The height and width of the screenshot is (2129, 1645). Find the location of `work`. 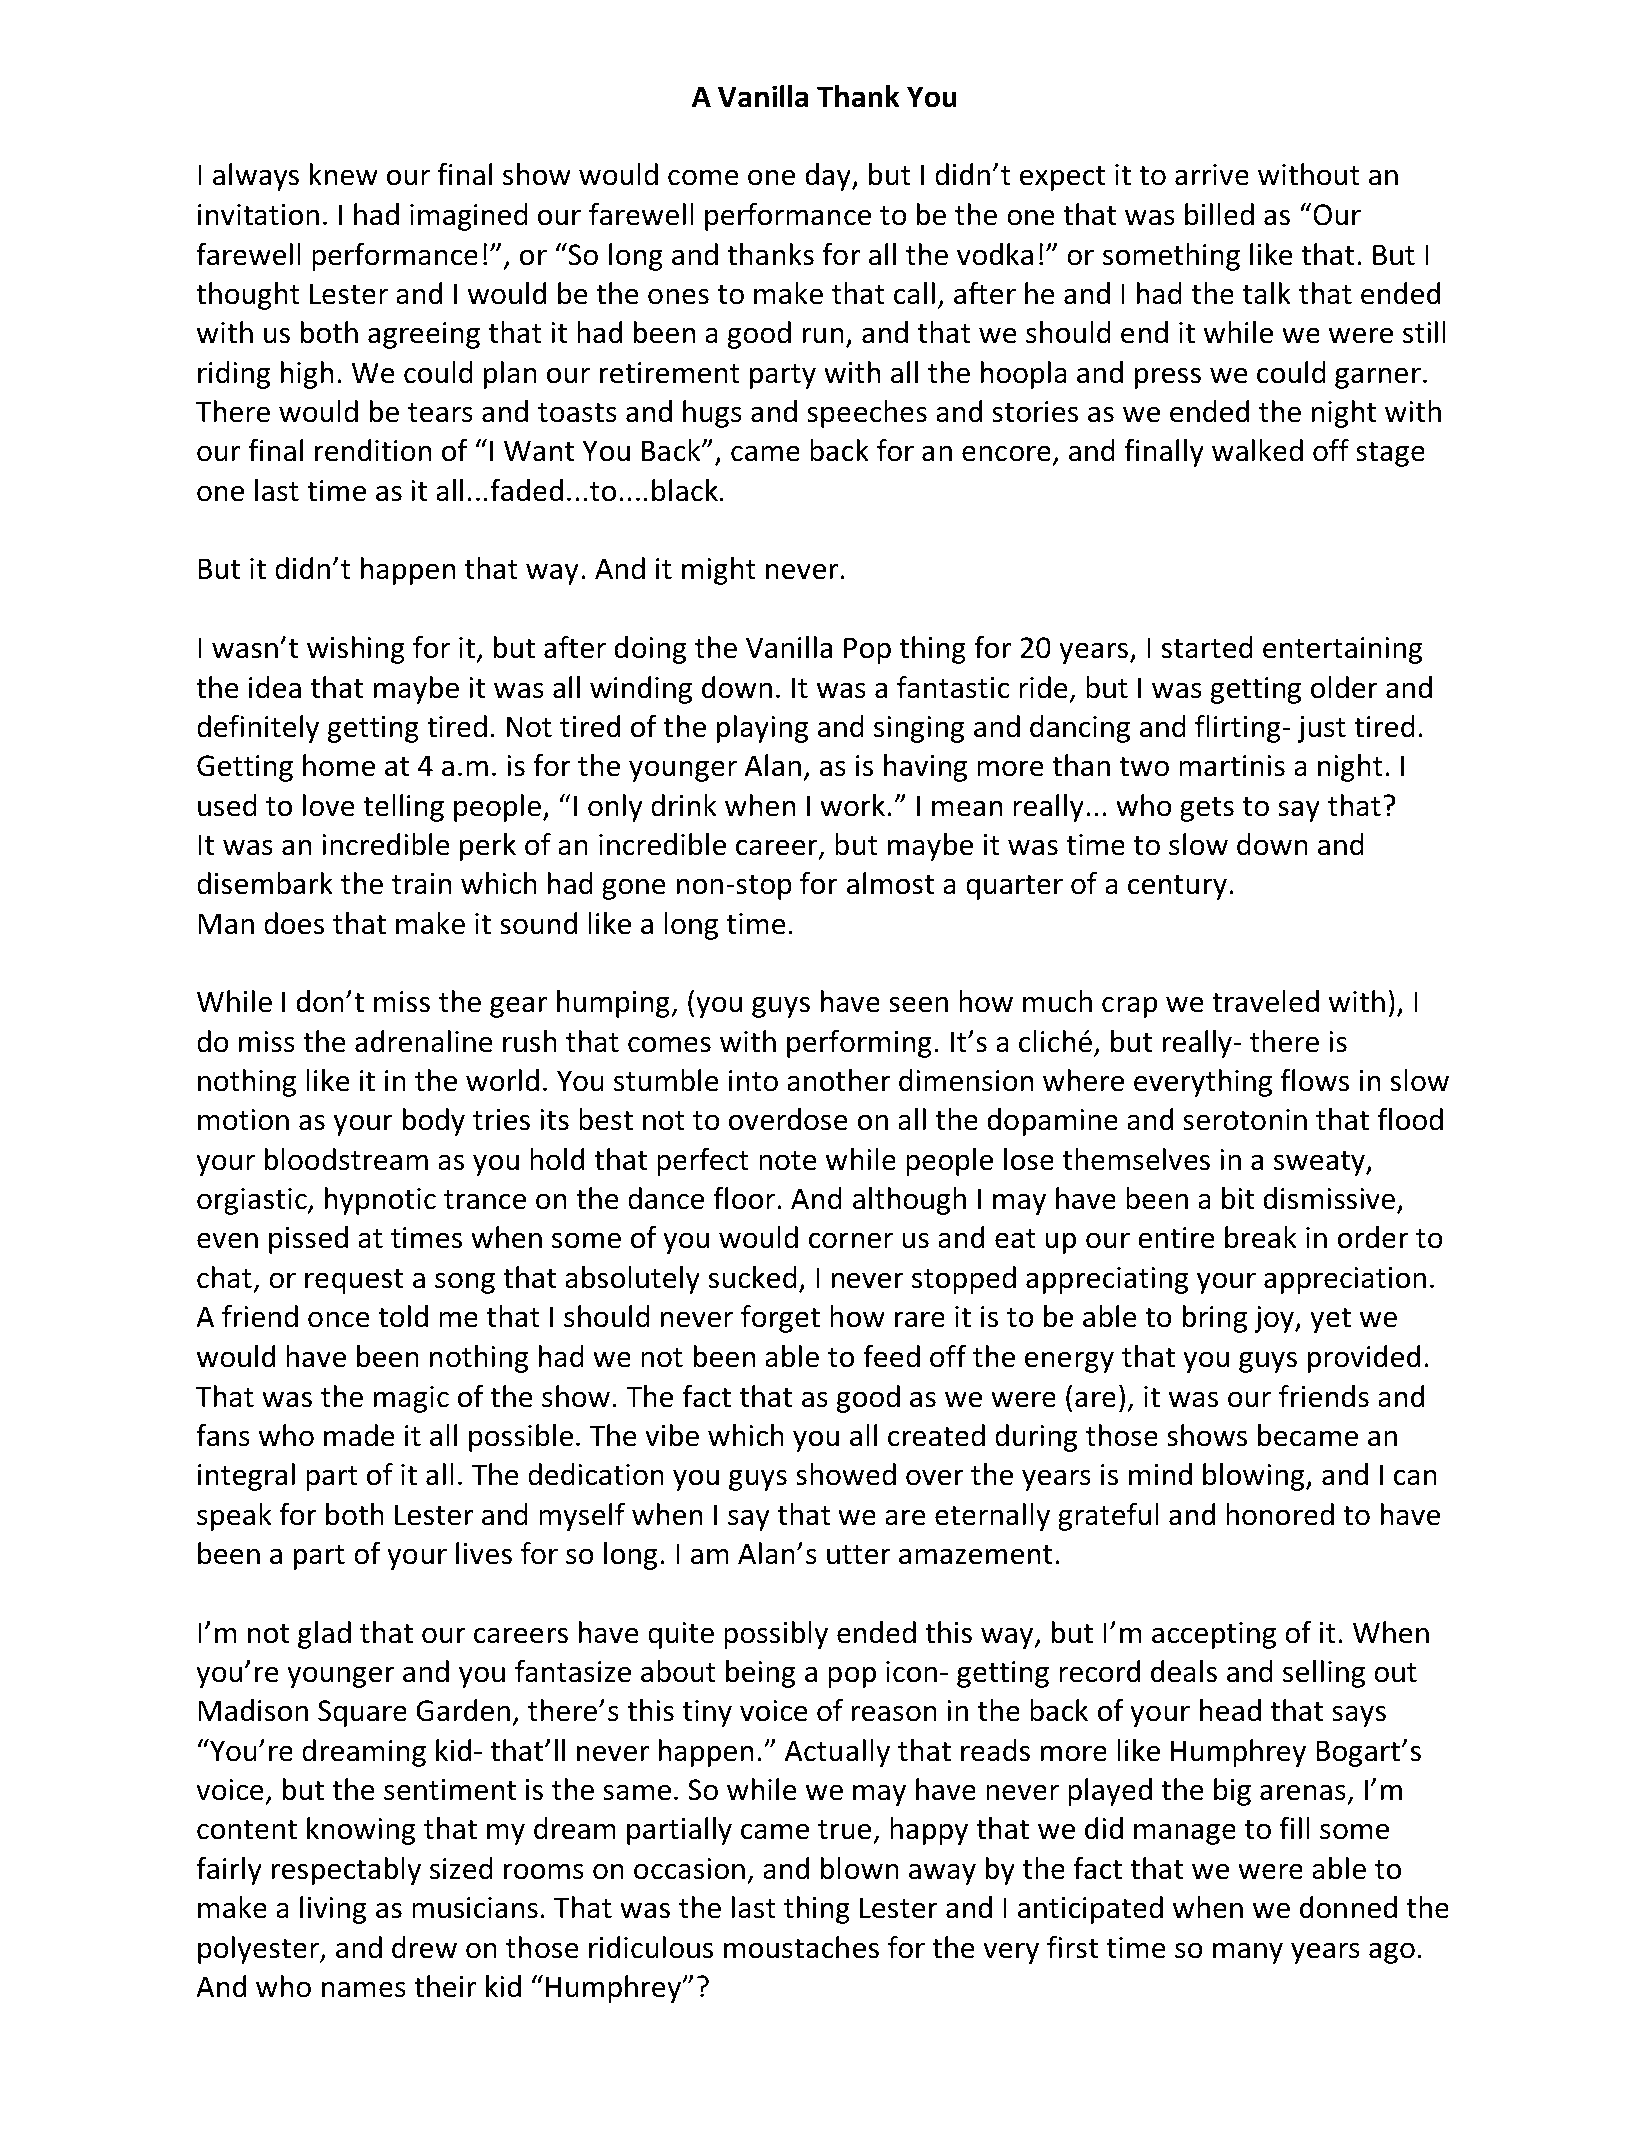

work is located at coordinates (852, 805).
